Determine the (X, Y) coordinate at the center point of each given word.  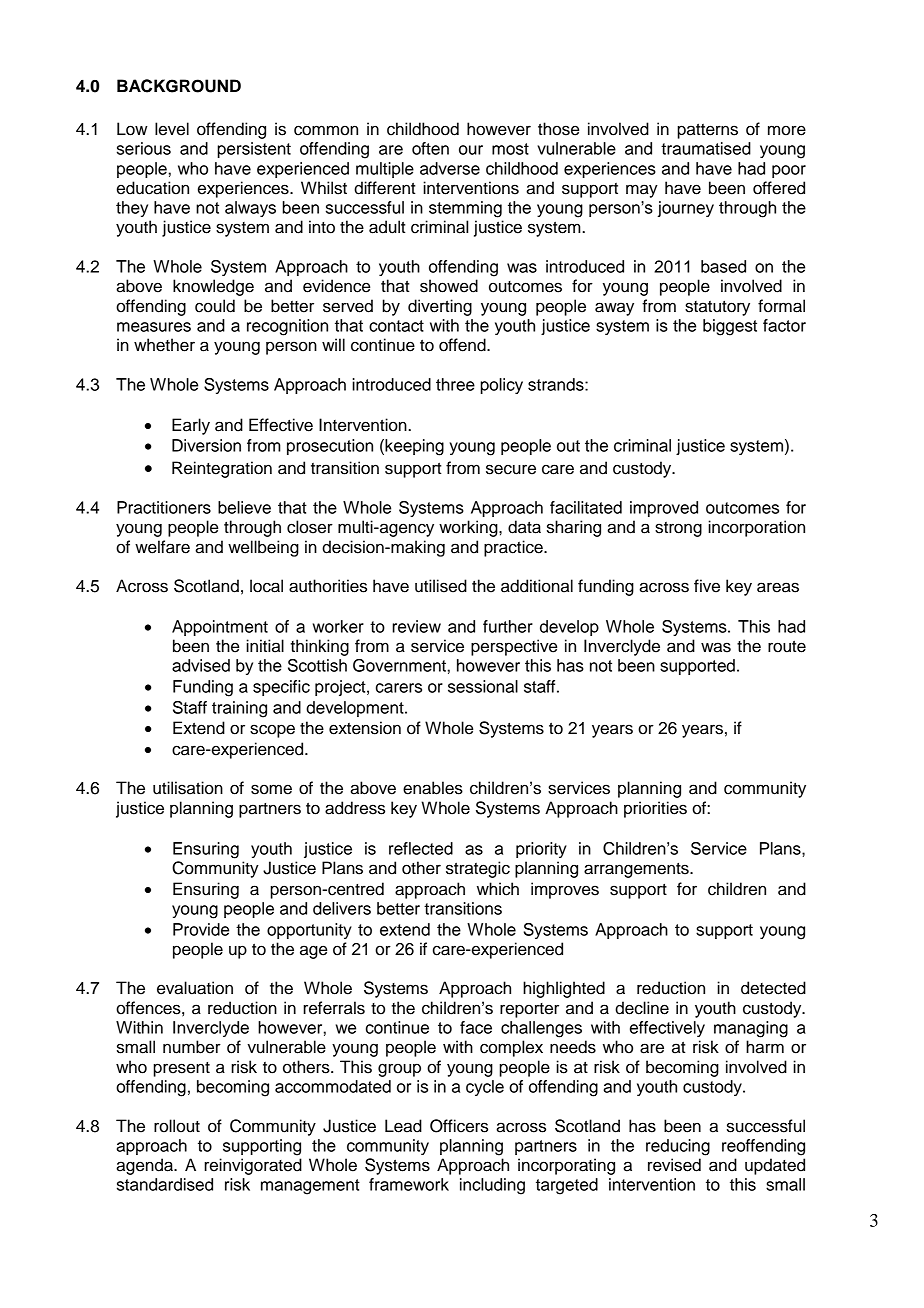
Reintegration (222, 469)
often (430, 148)
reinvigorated (253, 1166)
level (172, 129)
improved (664, 509)
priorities (655, 809)
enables (433, 788)
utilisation (188, 788)
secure (511, 469)
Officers (459, 1126)
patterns (707, 131)
